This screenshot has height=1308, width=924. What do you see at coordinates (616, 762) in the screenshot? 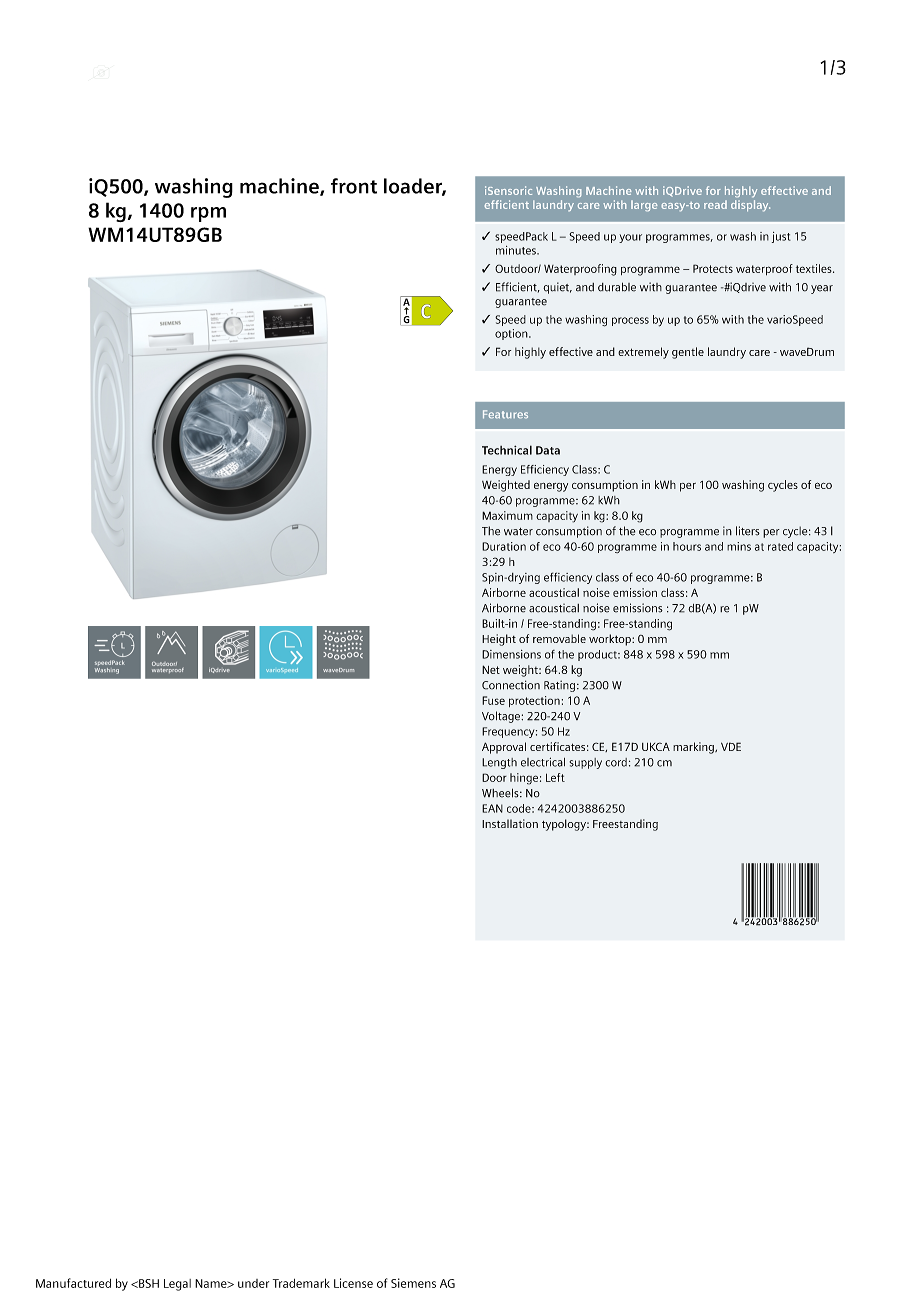
I see `cord` at bounding box center [616, 762].
